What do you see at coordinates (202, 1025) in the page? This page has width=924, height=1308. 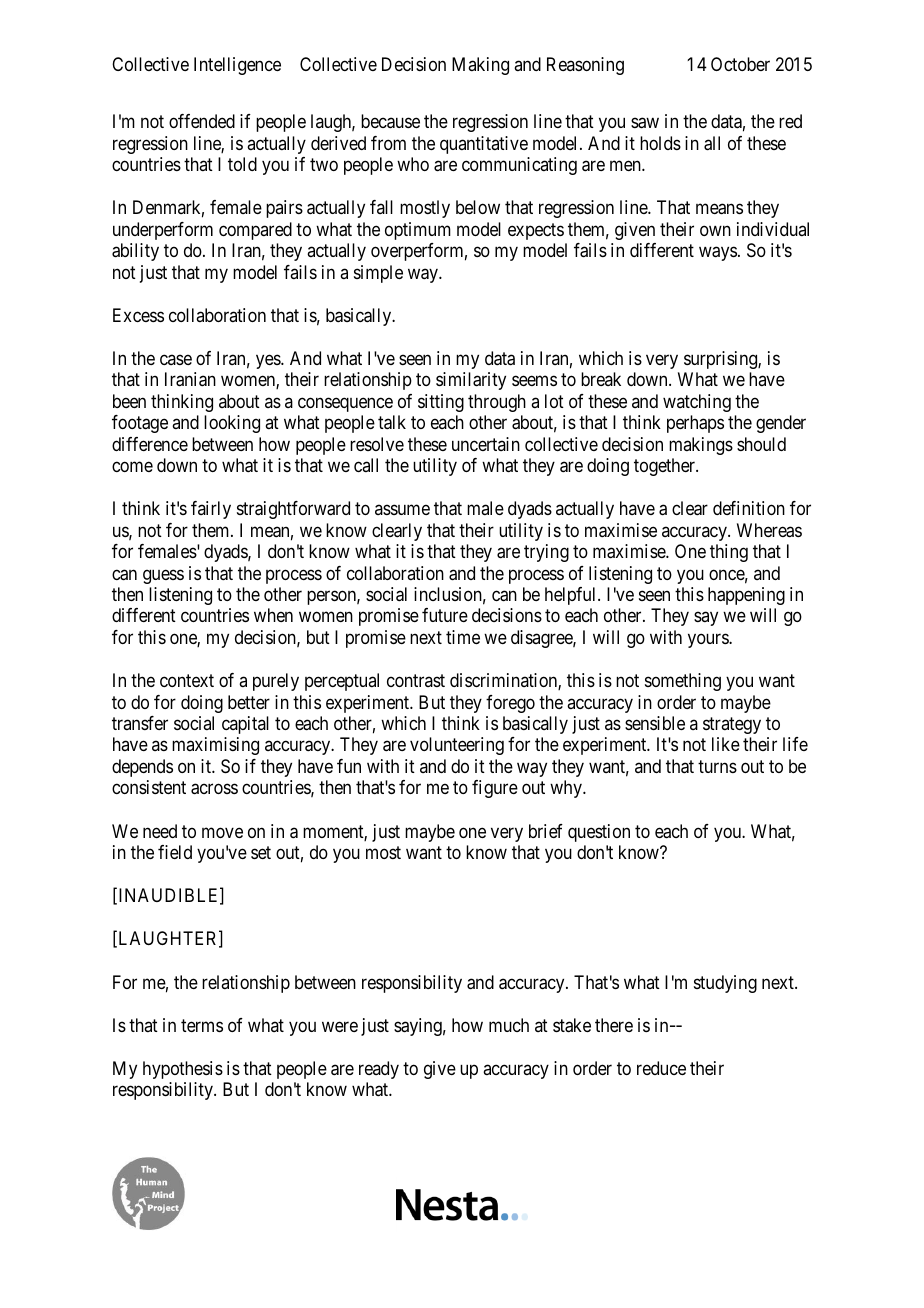 I see `terms` at bounding box center [202, 1025].
